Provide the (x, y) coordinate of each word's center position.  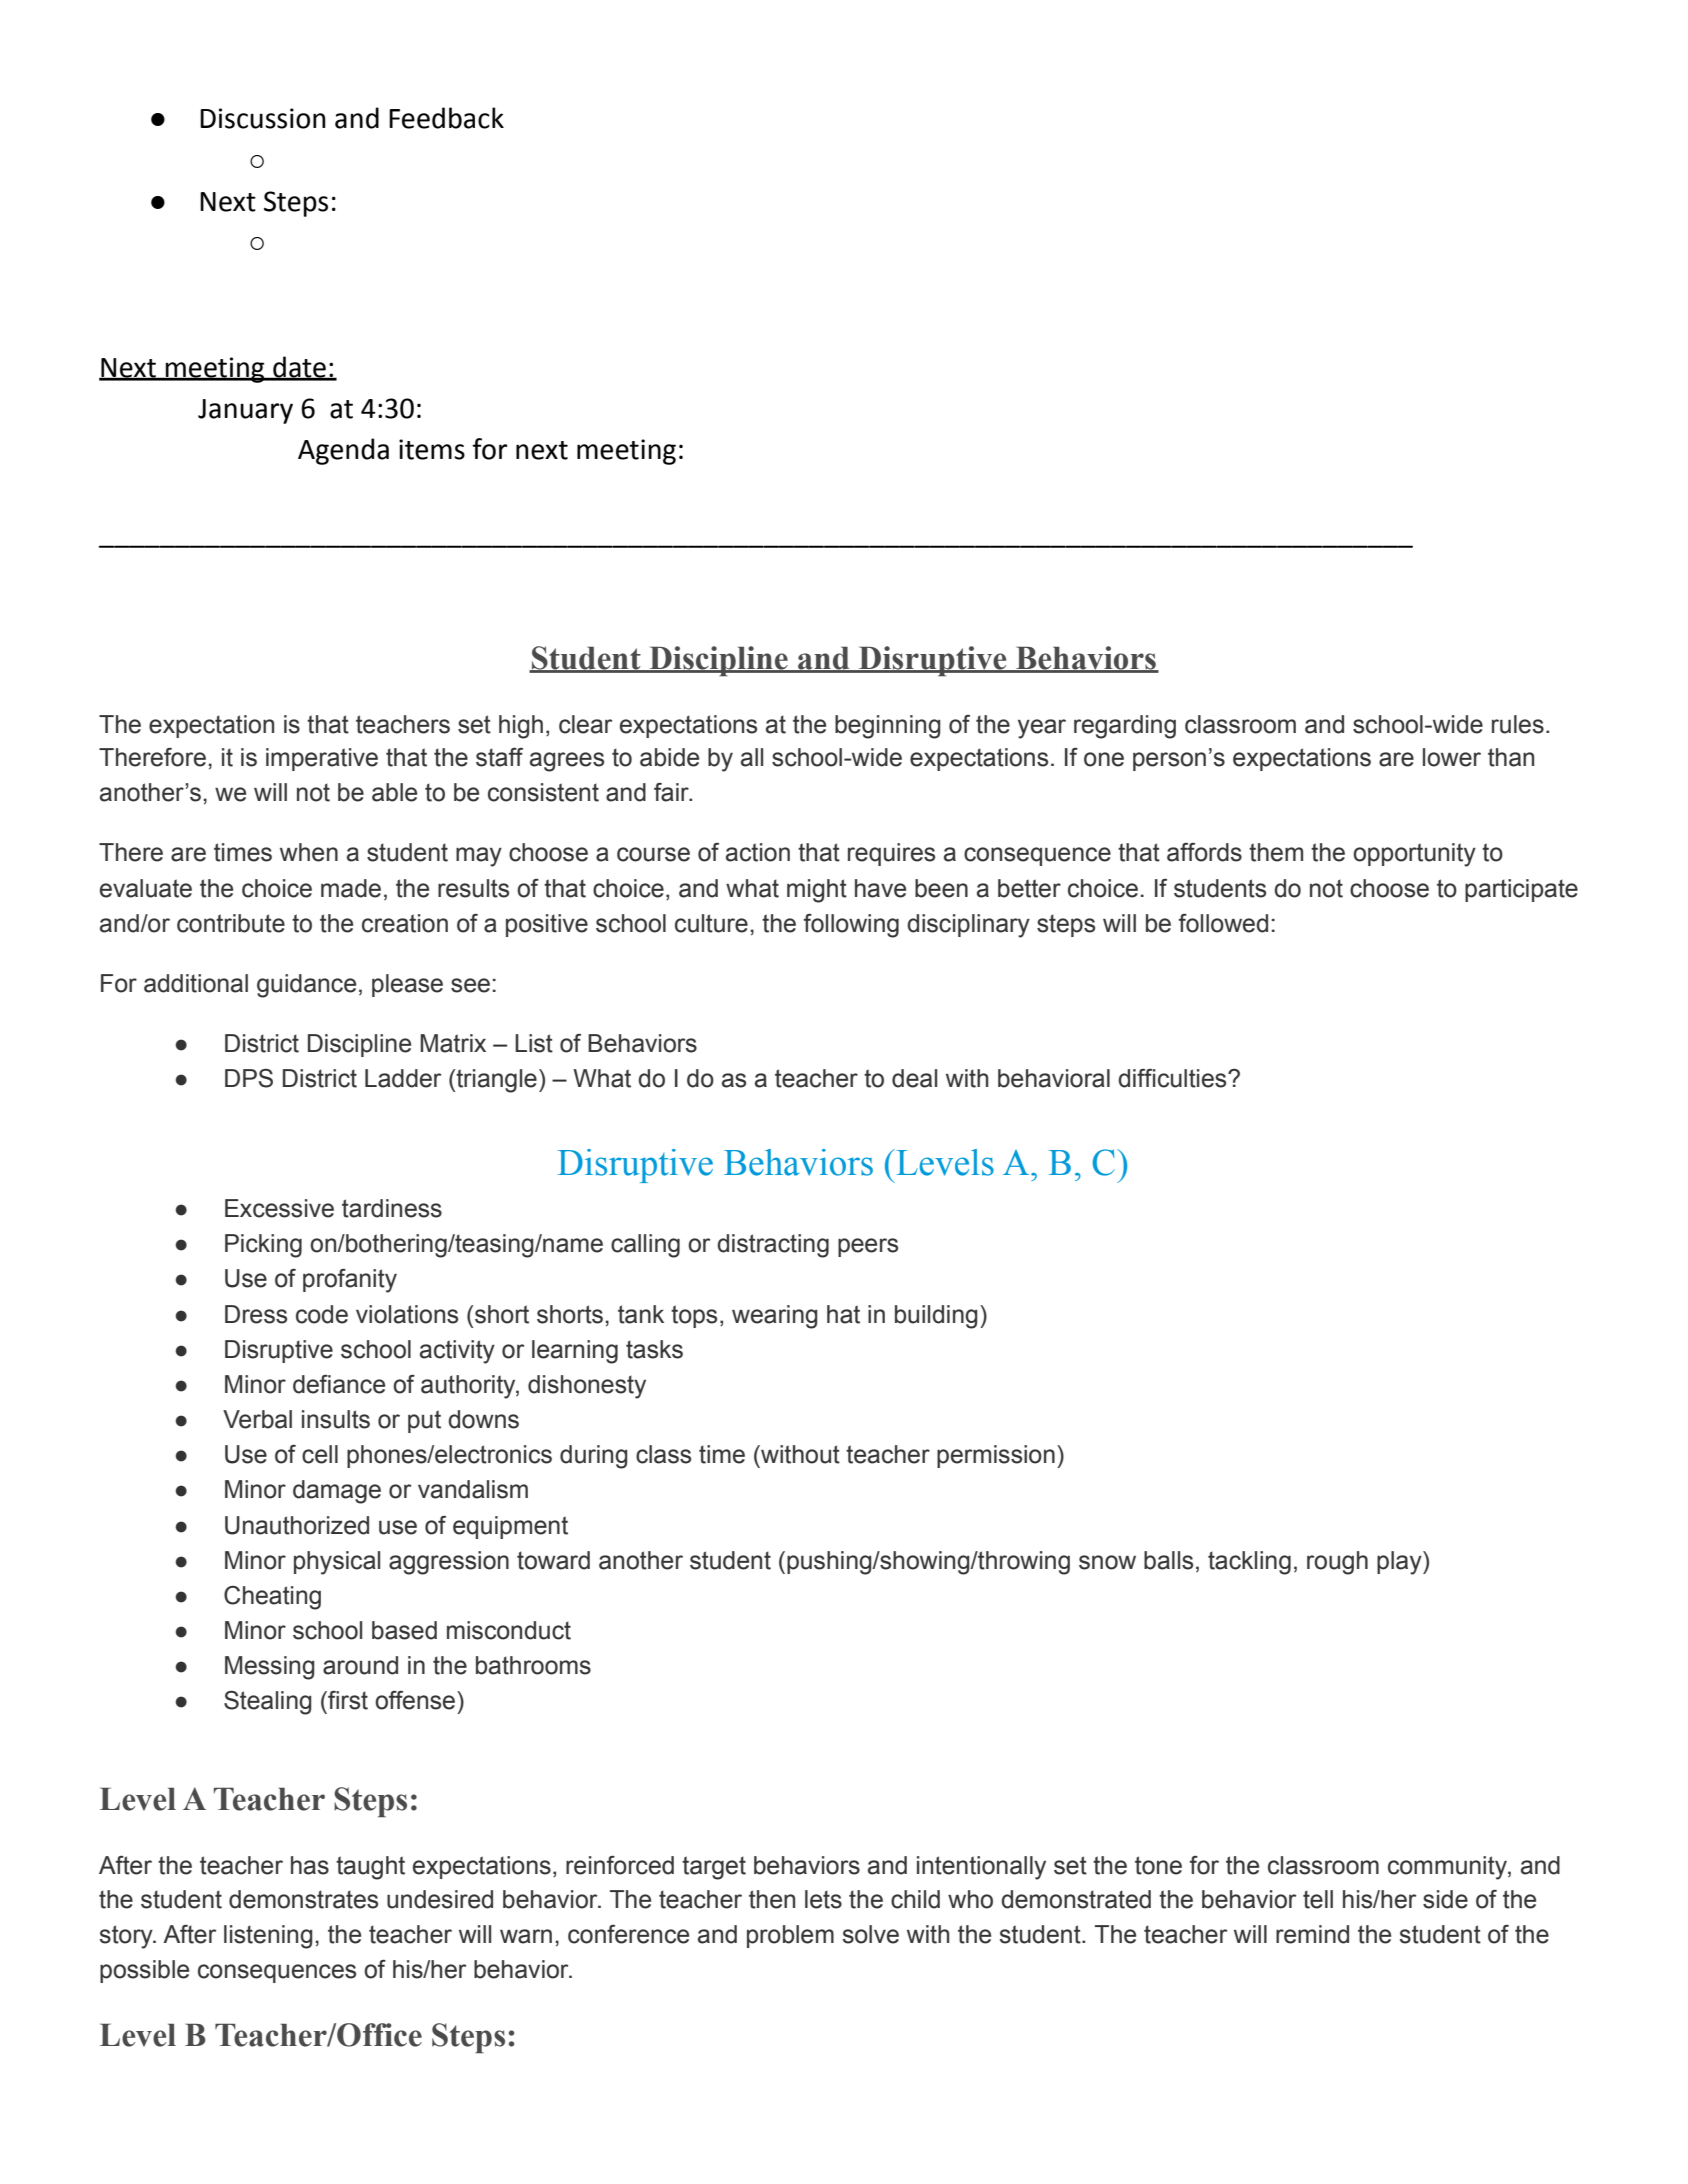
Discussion (263, 118)
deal (914, 1078)
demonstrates (303, 1899)
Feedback (446, 118)
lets (823, 1899)
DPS (249, 1078)
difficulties (1173, 1078)
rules (1518, 724)
